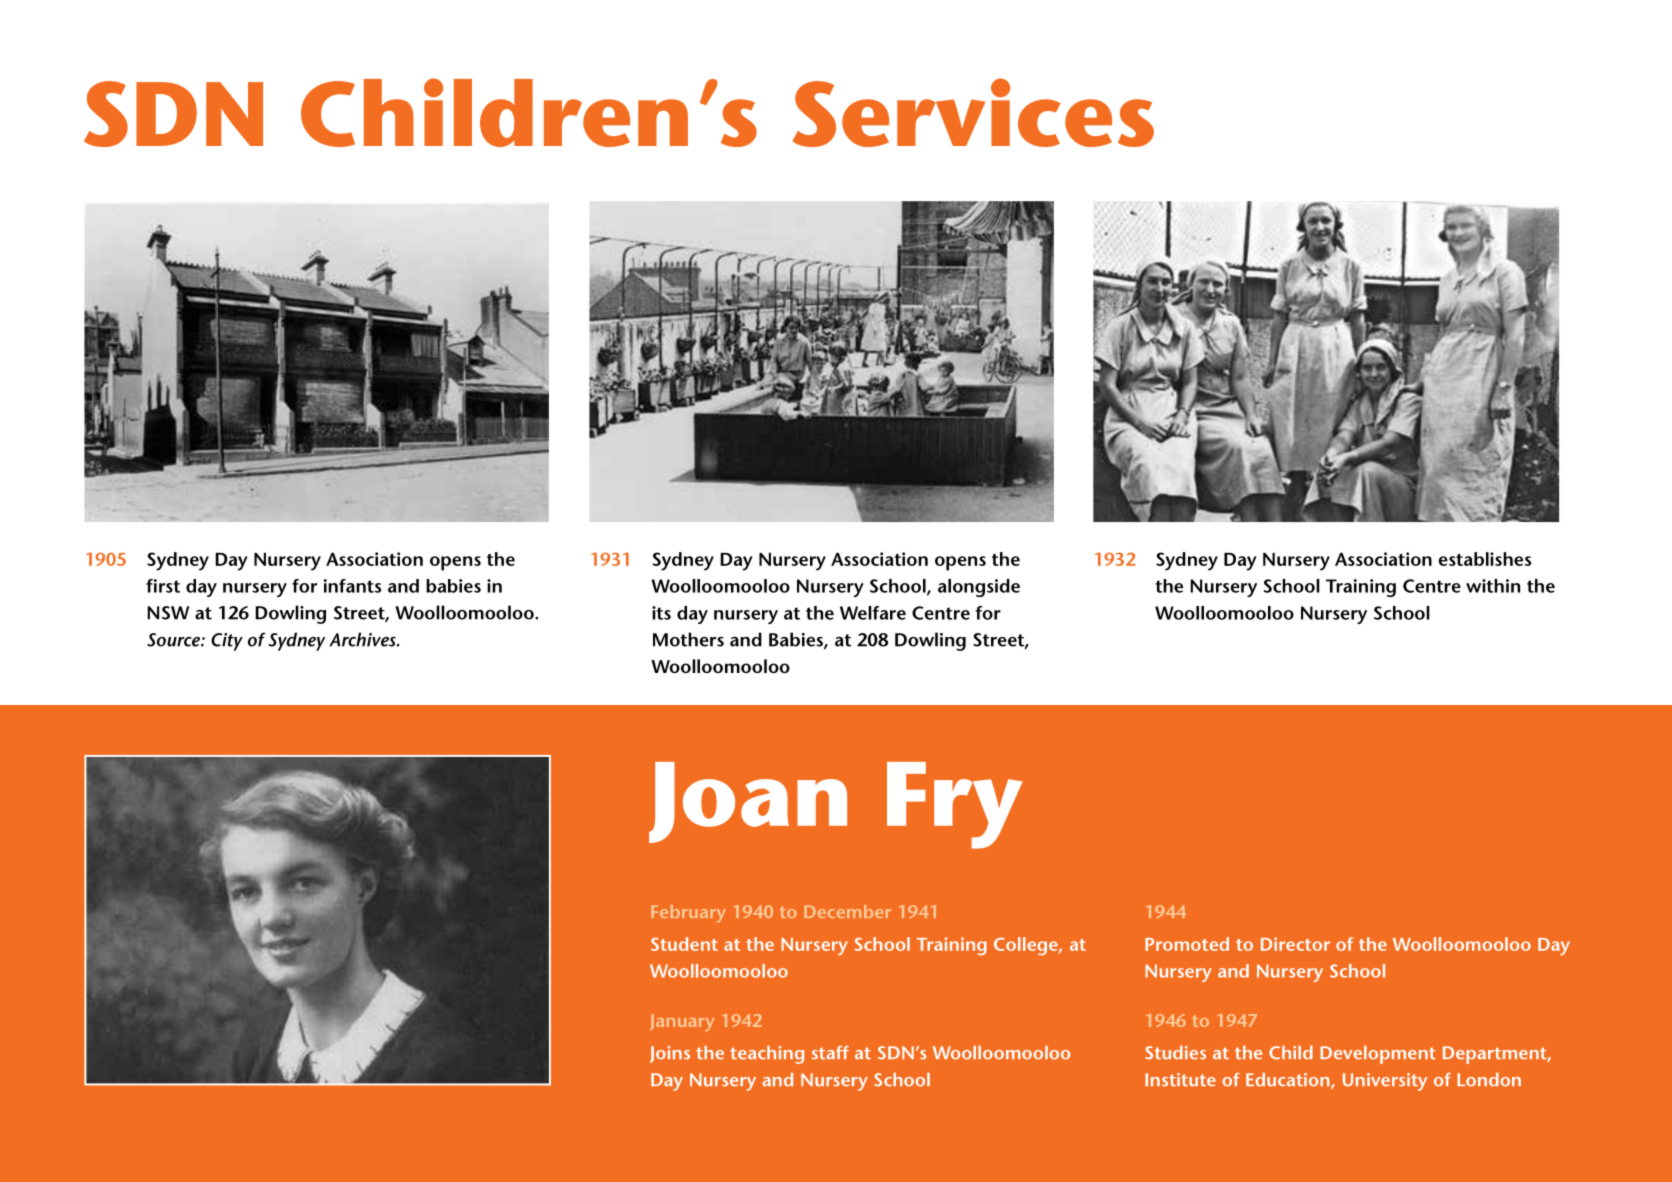  What do you see at coordinates (670, 1054) in the screenshot?
I see `Joins` at bounding box center [670, 1054].
